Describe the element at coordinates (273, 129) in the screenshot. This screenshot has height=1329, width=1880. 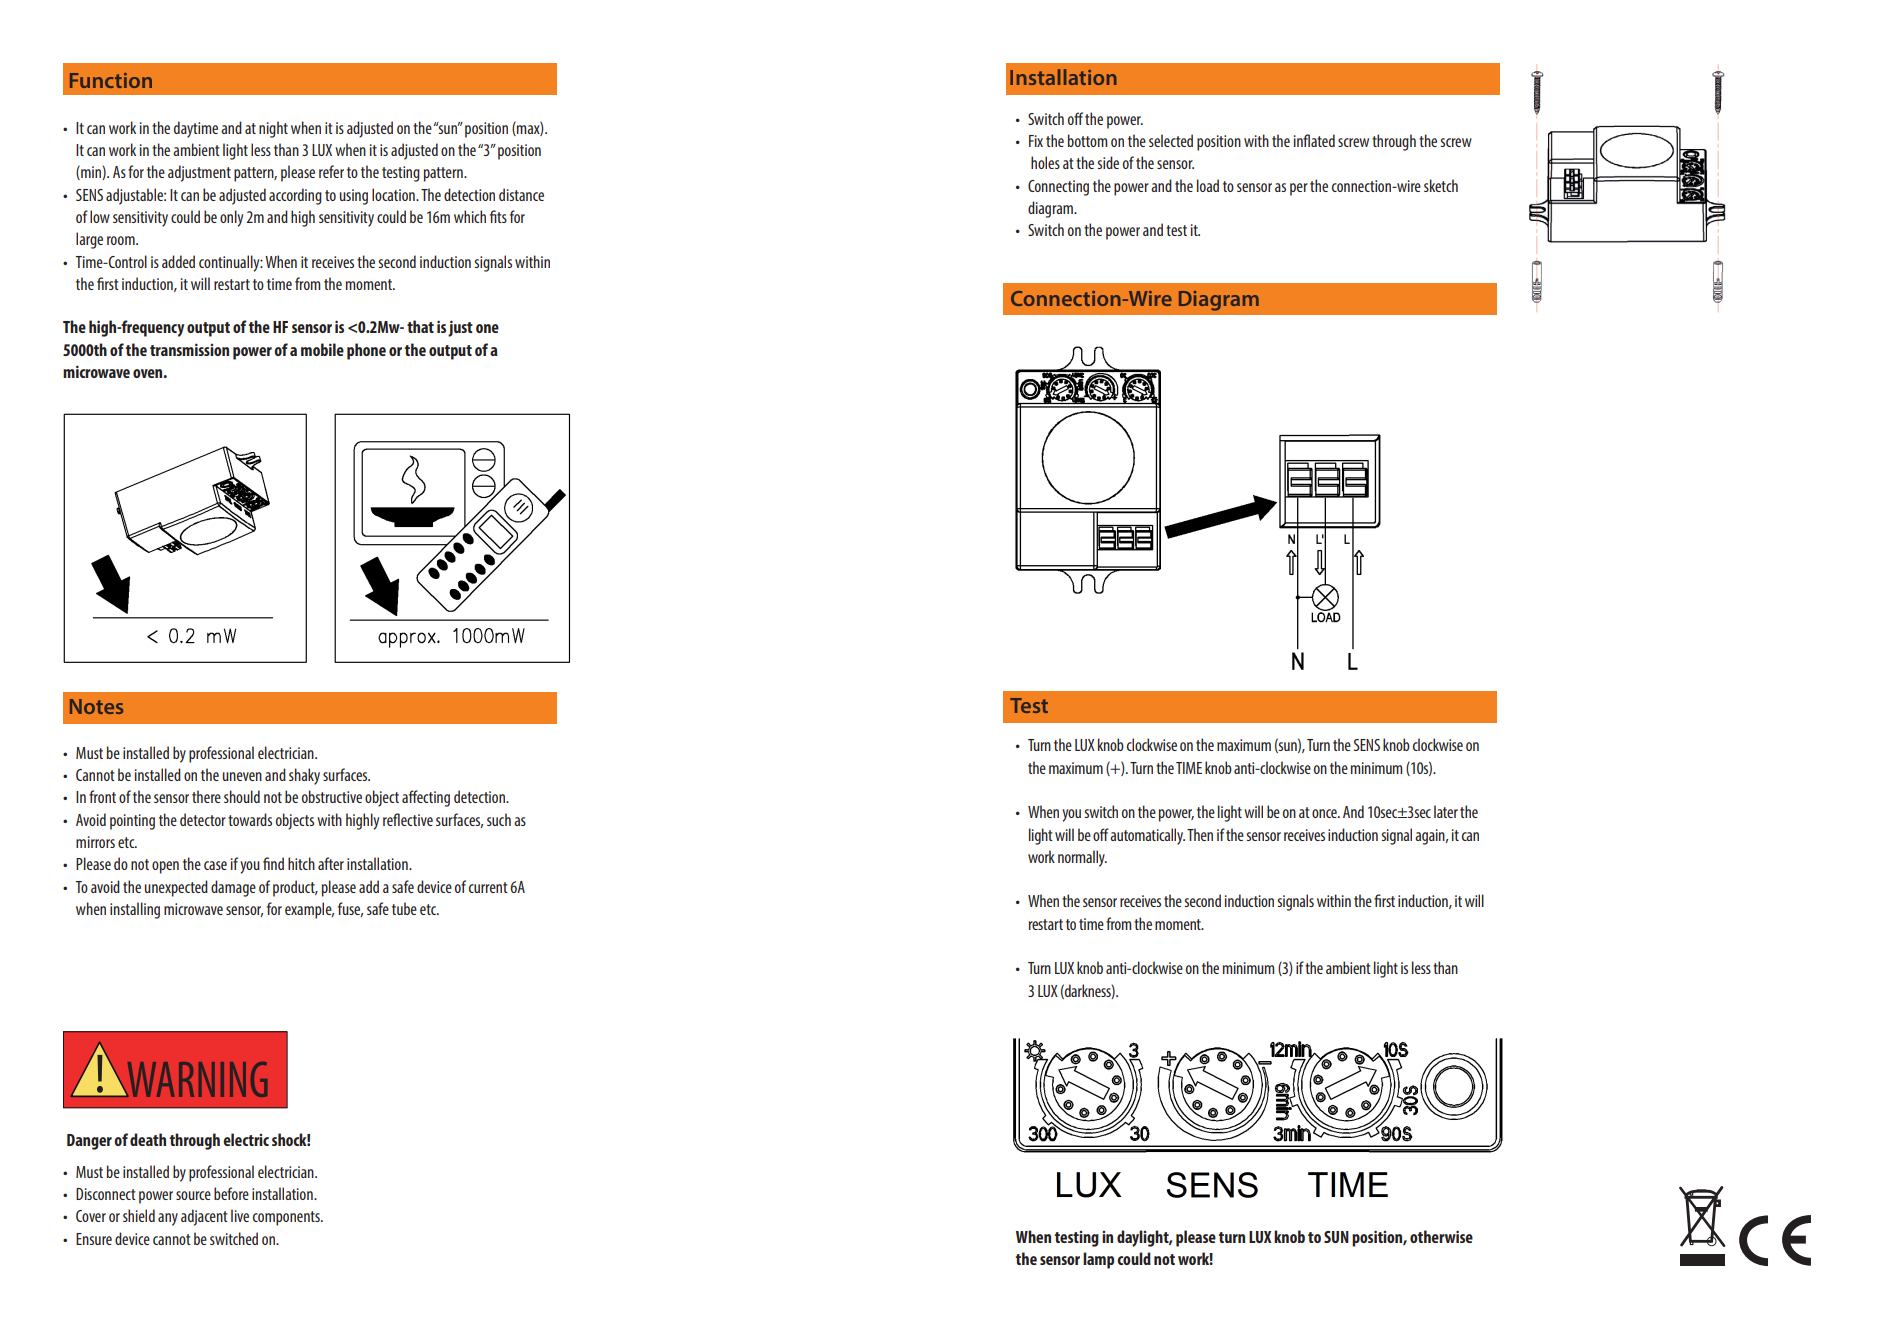
I see `night` at that location.
